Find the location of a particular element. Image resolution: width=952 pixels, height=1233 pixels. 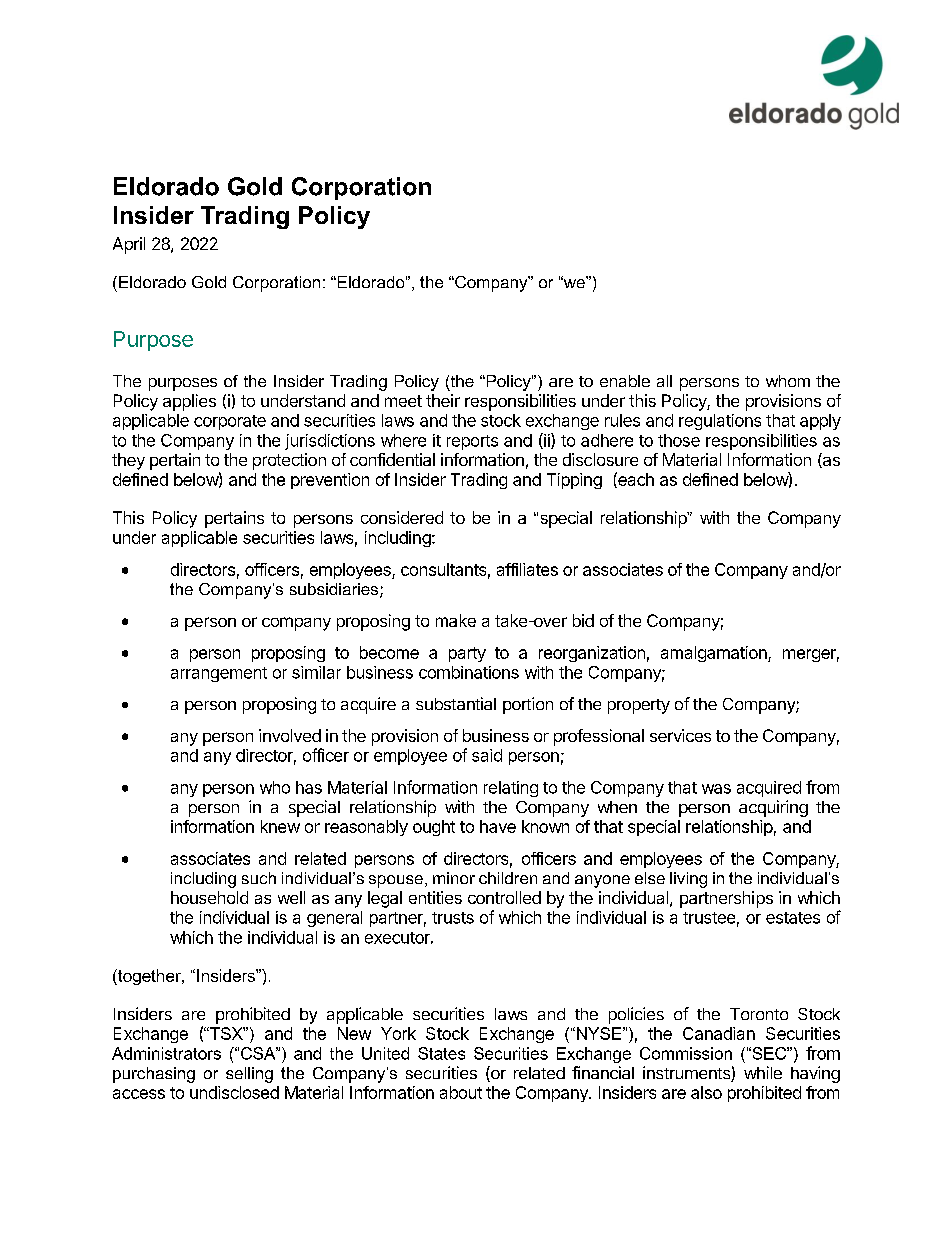

protection is located at coordinates (289, 461).
